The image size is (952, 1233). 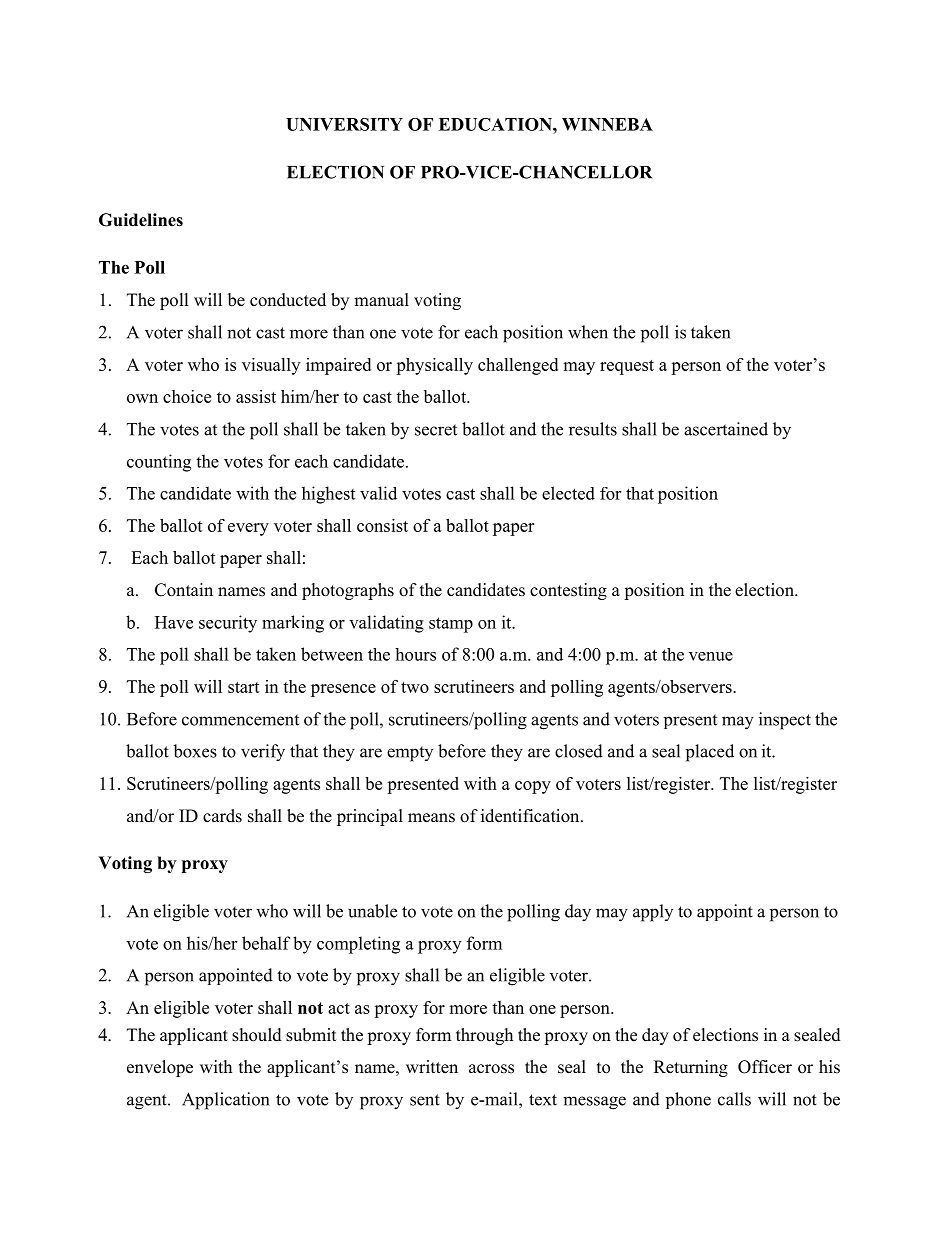 I want to click on across, so click(x=491, y=1069).
